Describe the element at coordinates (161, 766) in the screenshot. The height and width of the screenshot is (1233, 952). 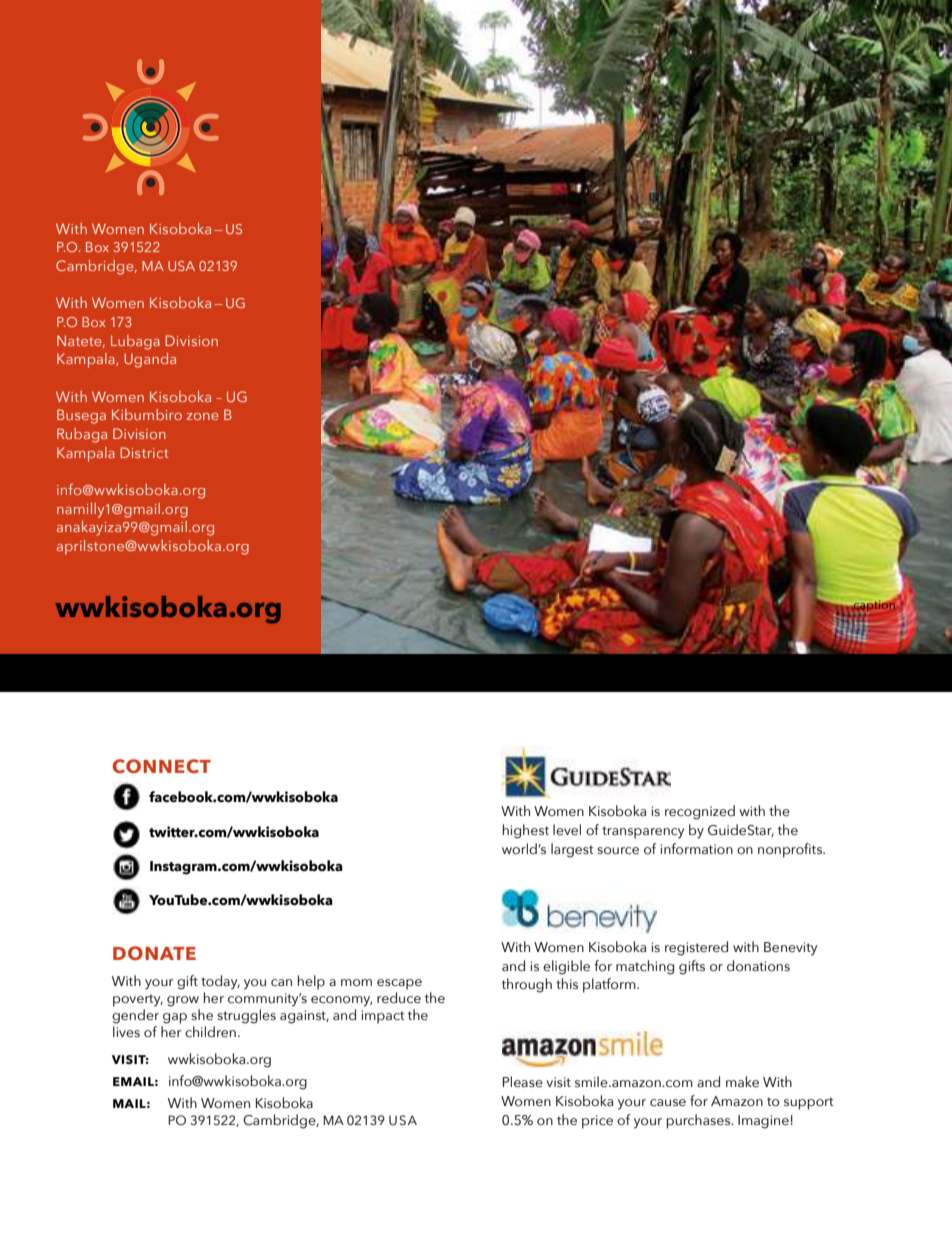
I see `CONNECT` at that location.
